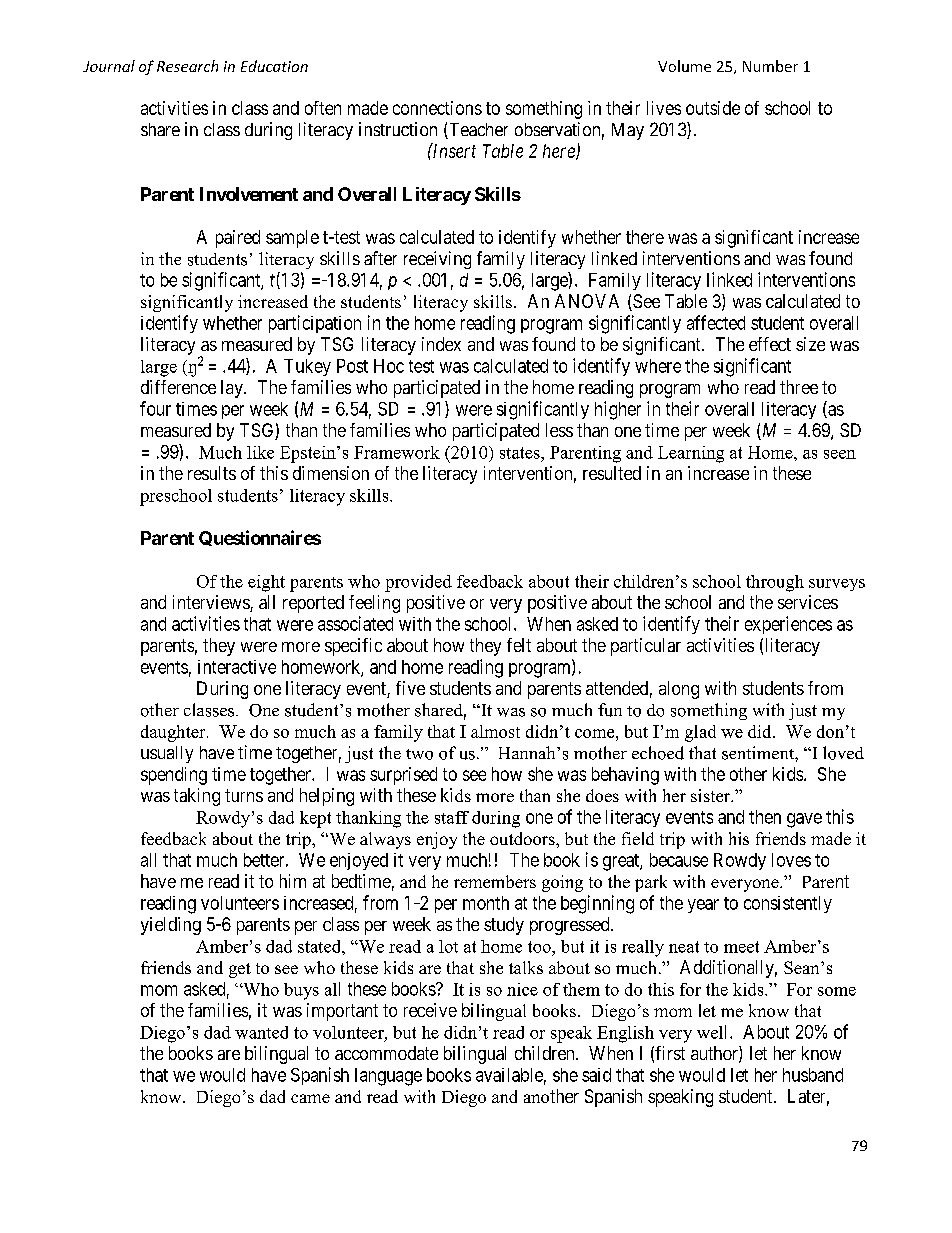 This screenshot has width=952, height=1233. Describe the element at coordinates (212, 603) in the screenshot. I see `interviews` at that location.
